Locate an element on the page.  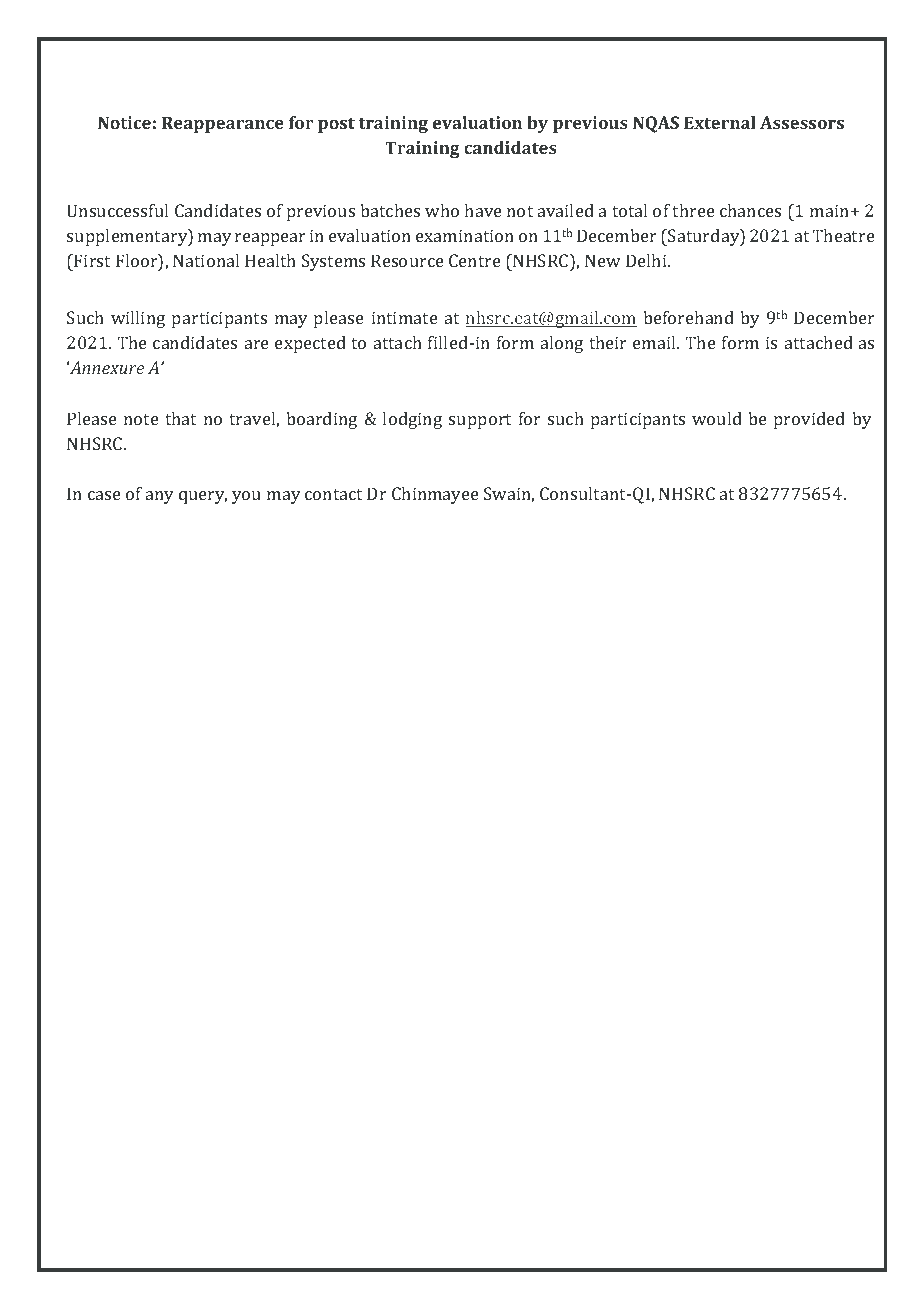
any is located at coordinates (159, 497).
